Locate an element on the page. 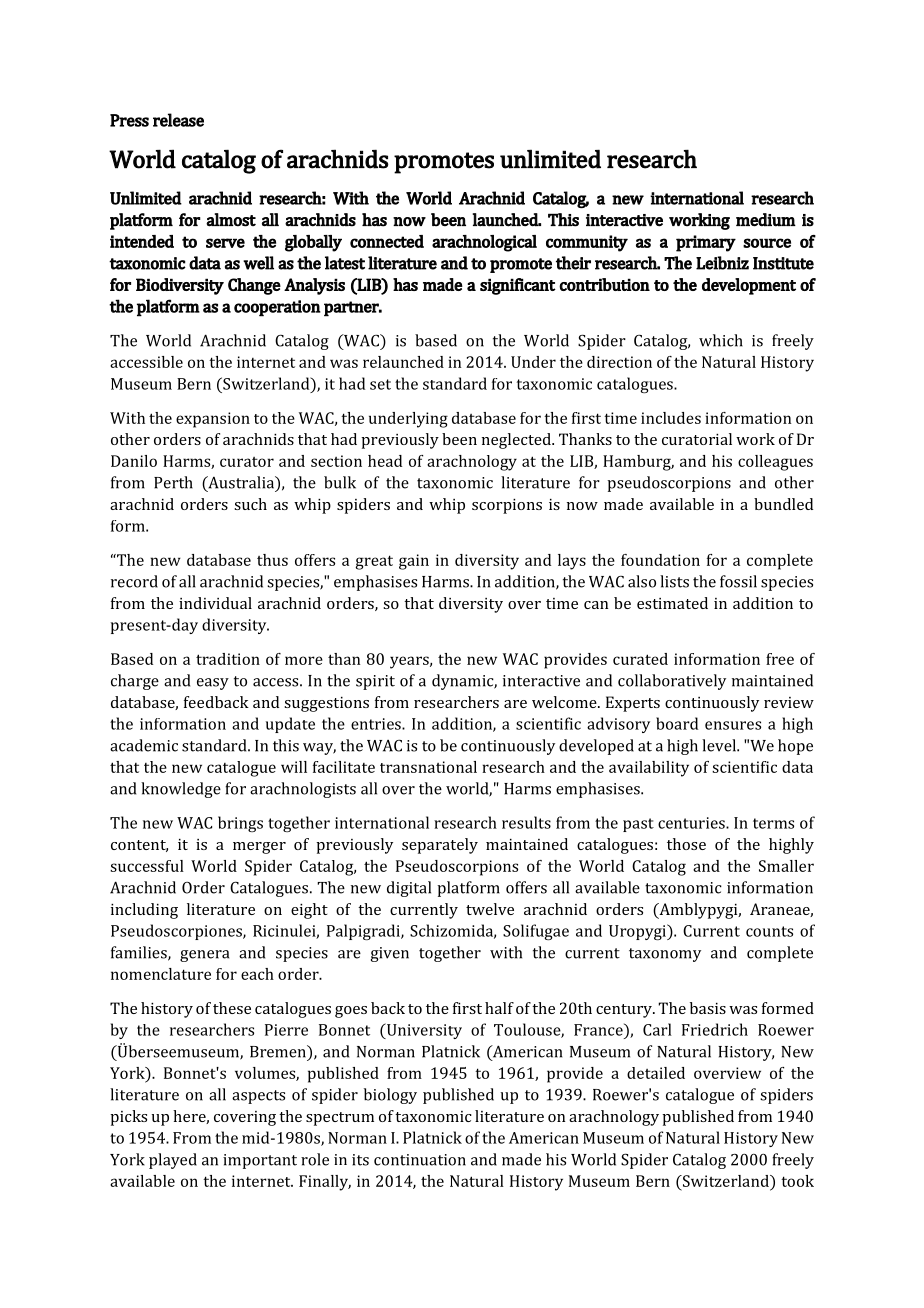 This page has width=924, height=1308. release is located at coordinates (178, 120).
